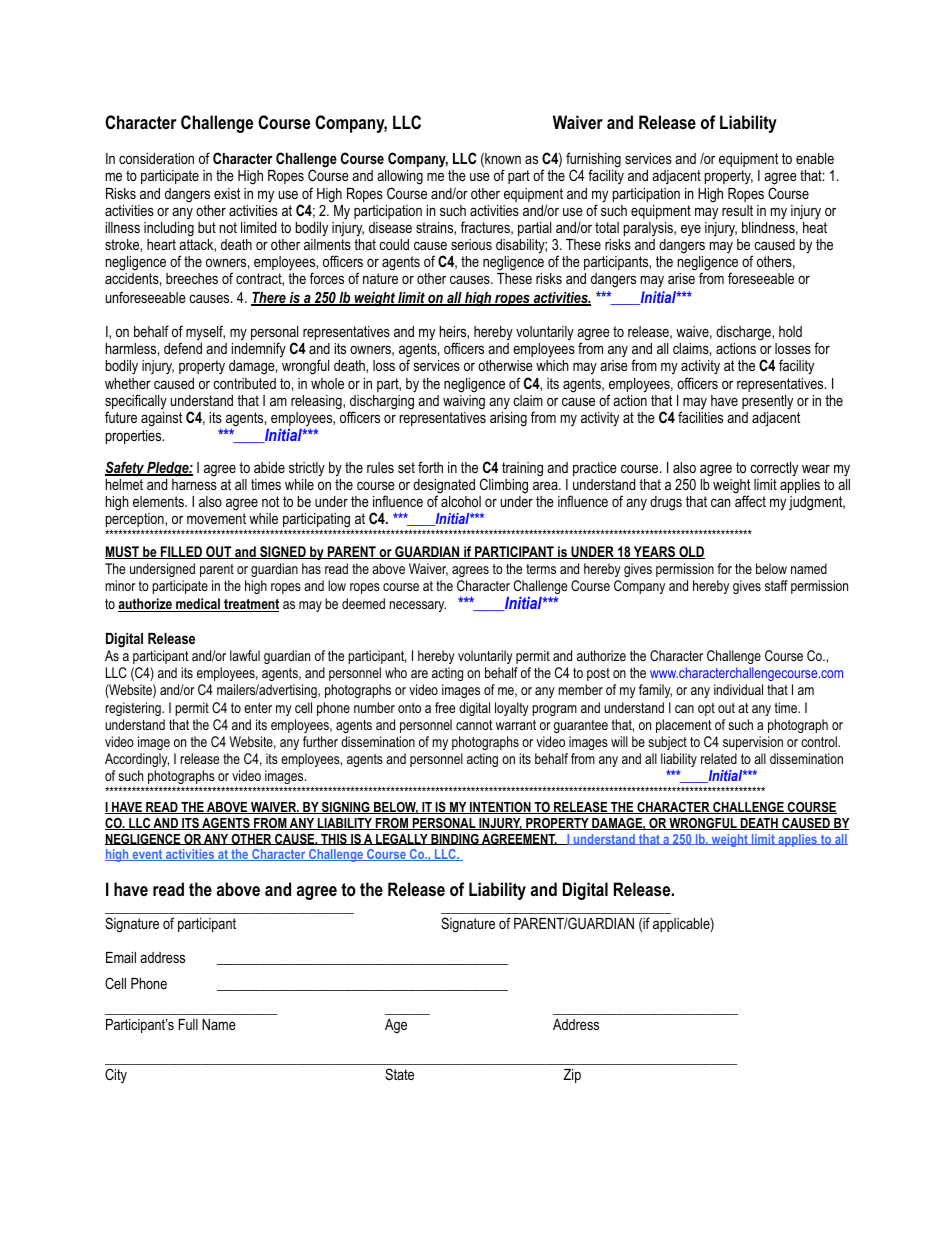 The image size is (952, 1233). Describe the element at coordinates (776, 585) in the image. I see `staff` at that location.
